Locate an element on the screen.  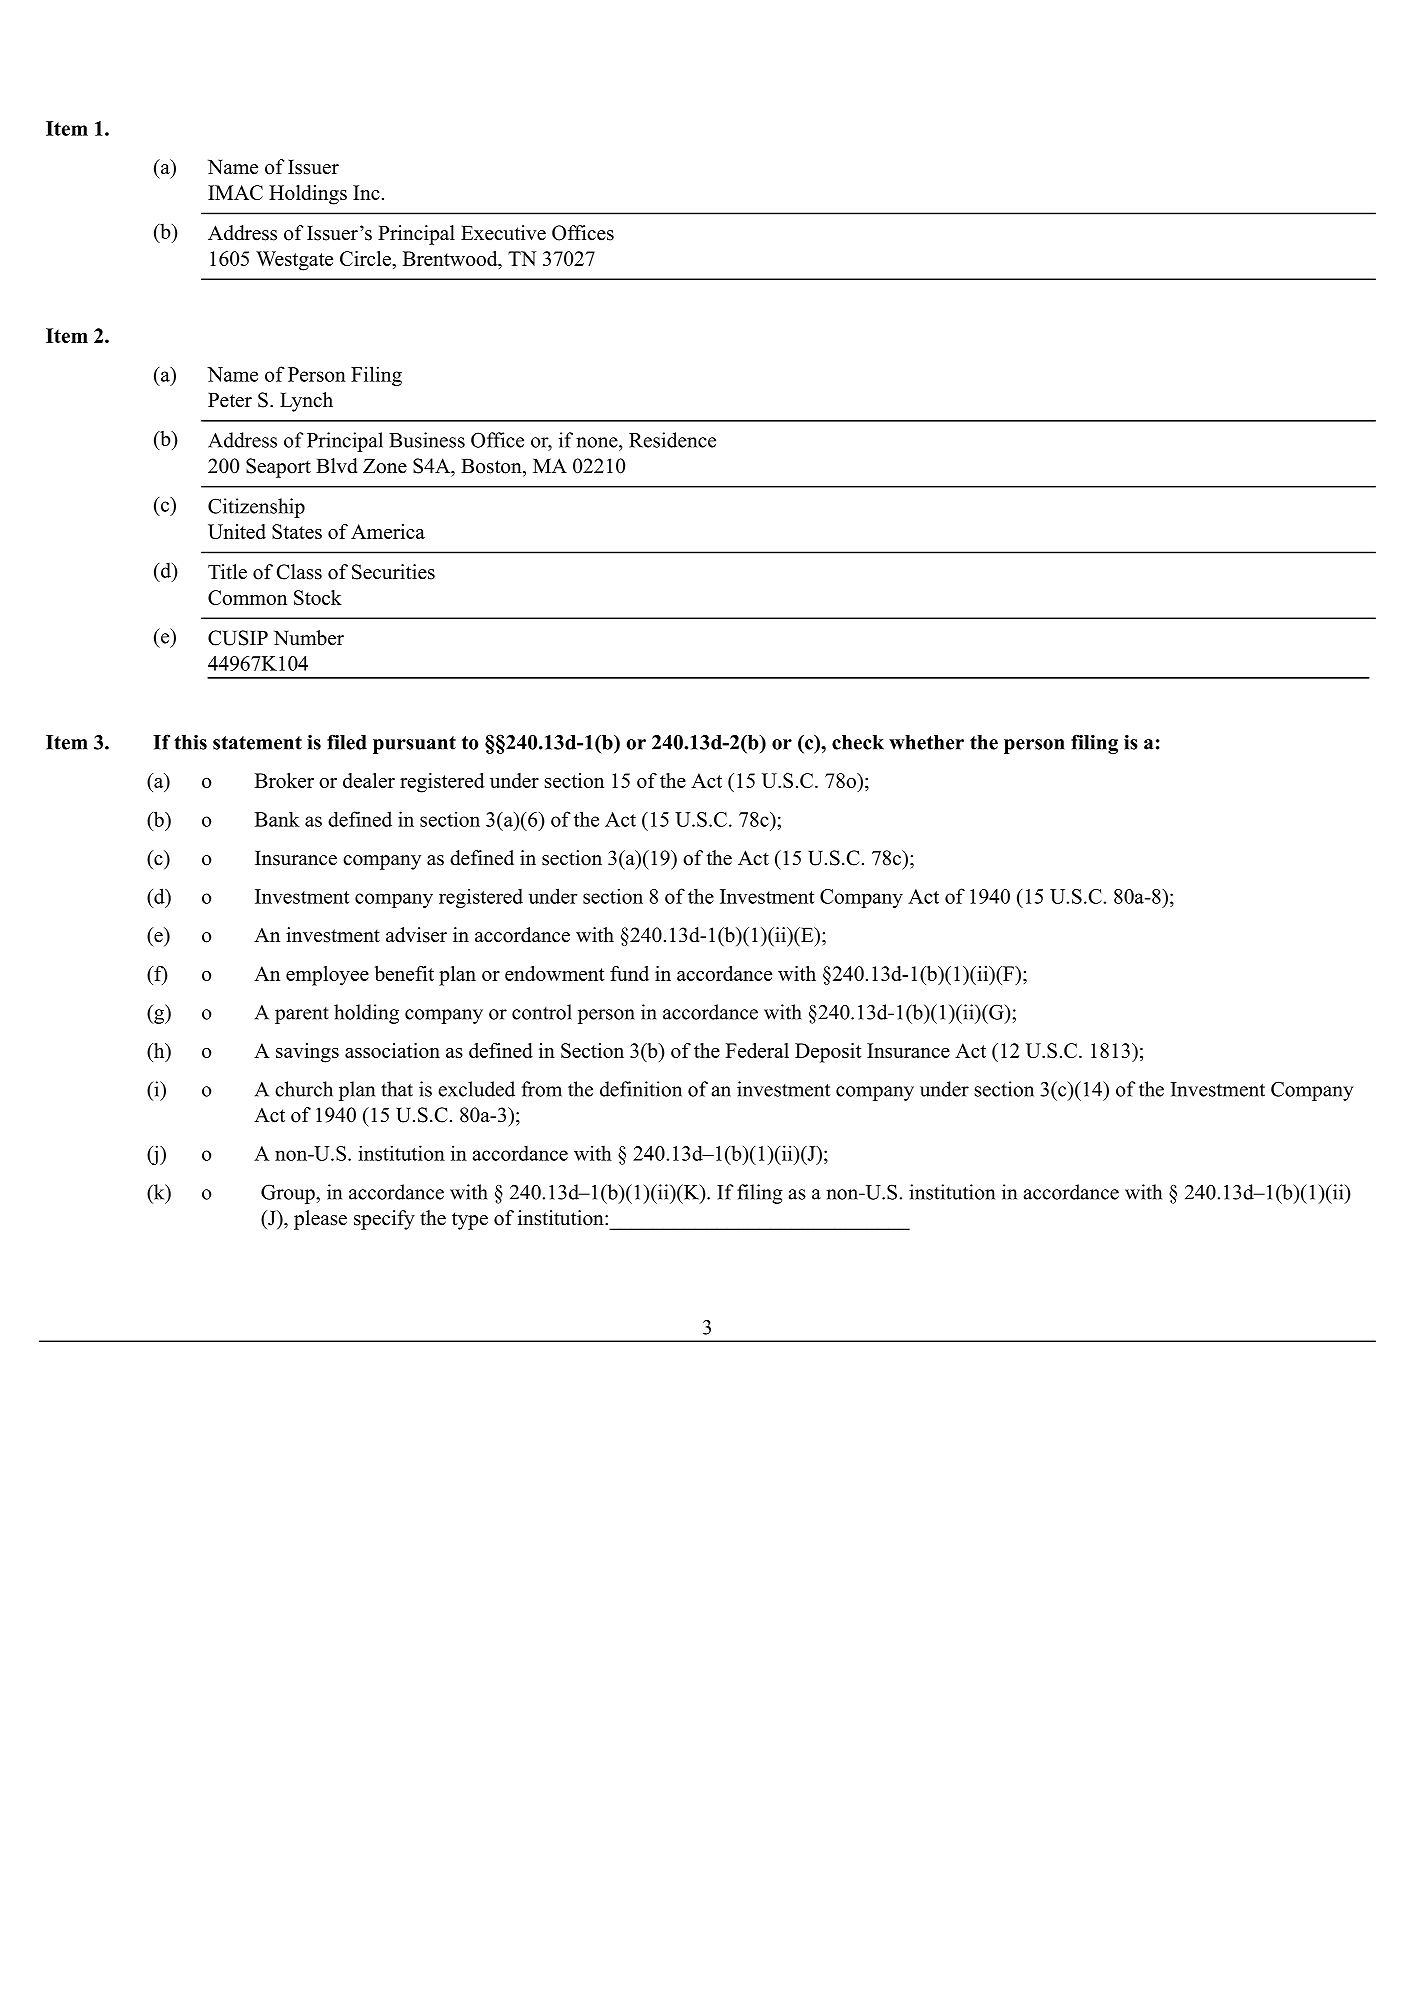
Residence is located at coordinates (672, 440).
